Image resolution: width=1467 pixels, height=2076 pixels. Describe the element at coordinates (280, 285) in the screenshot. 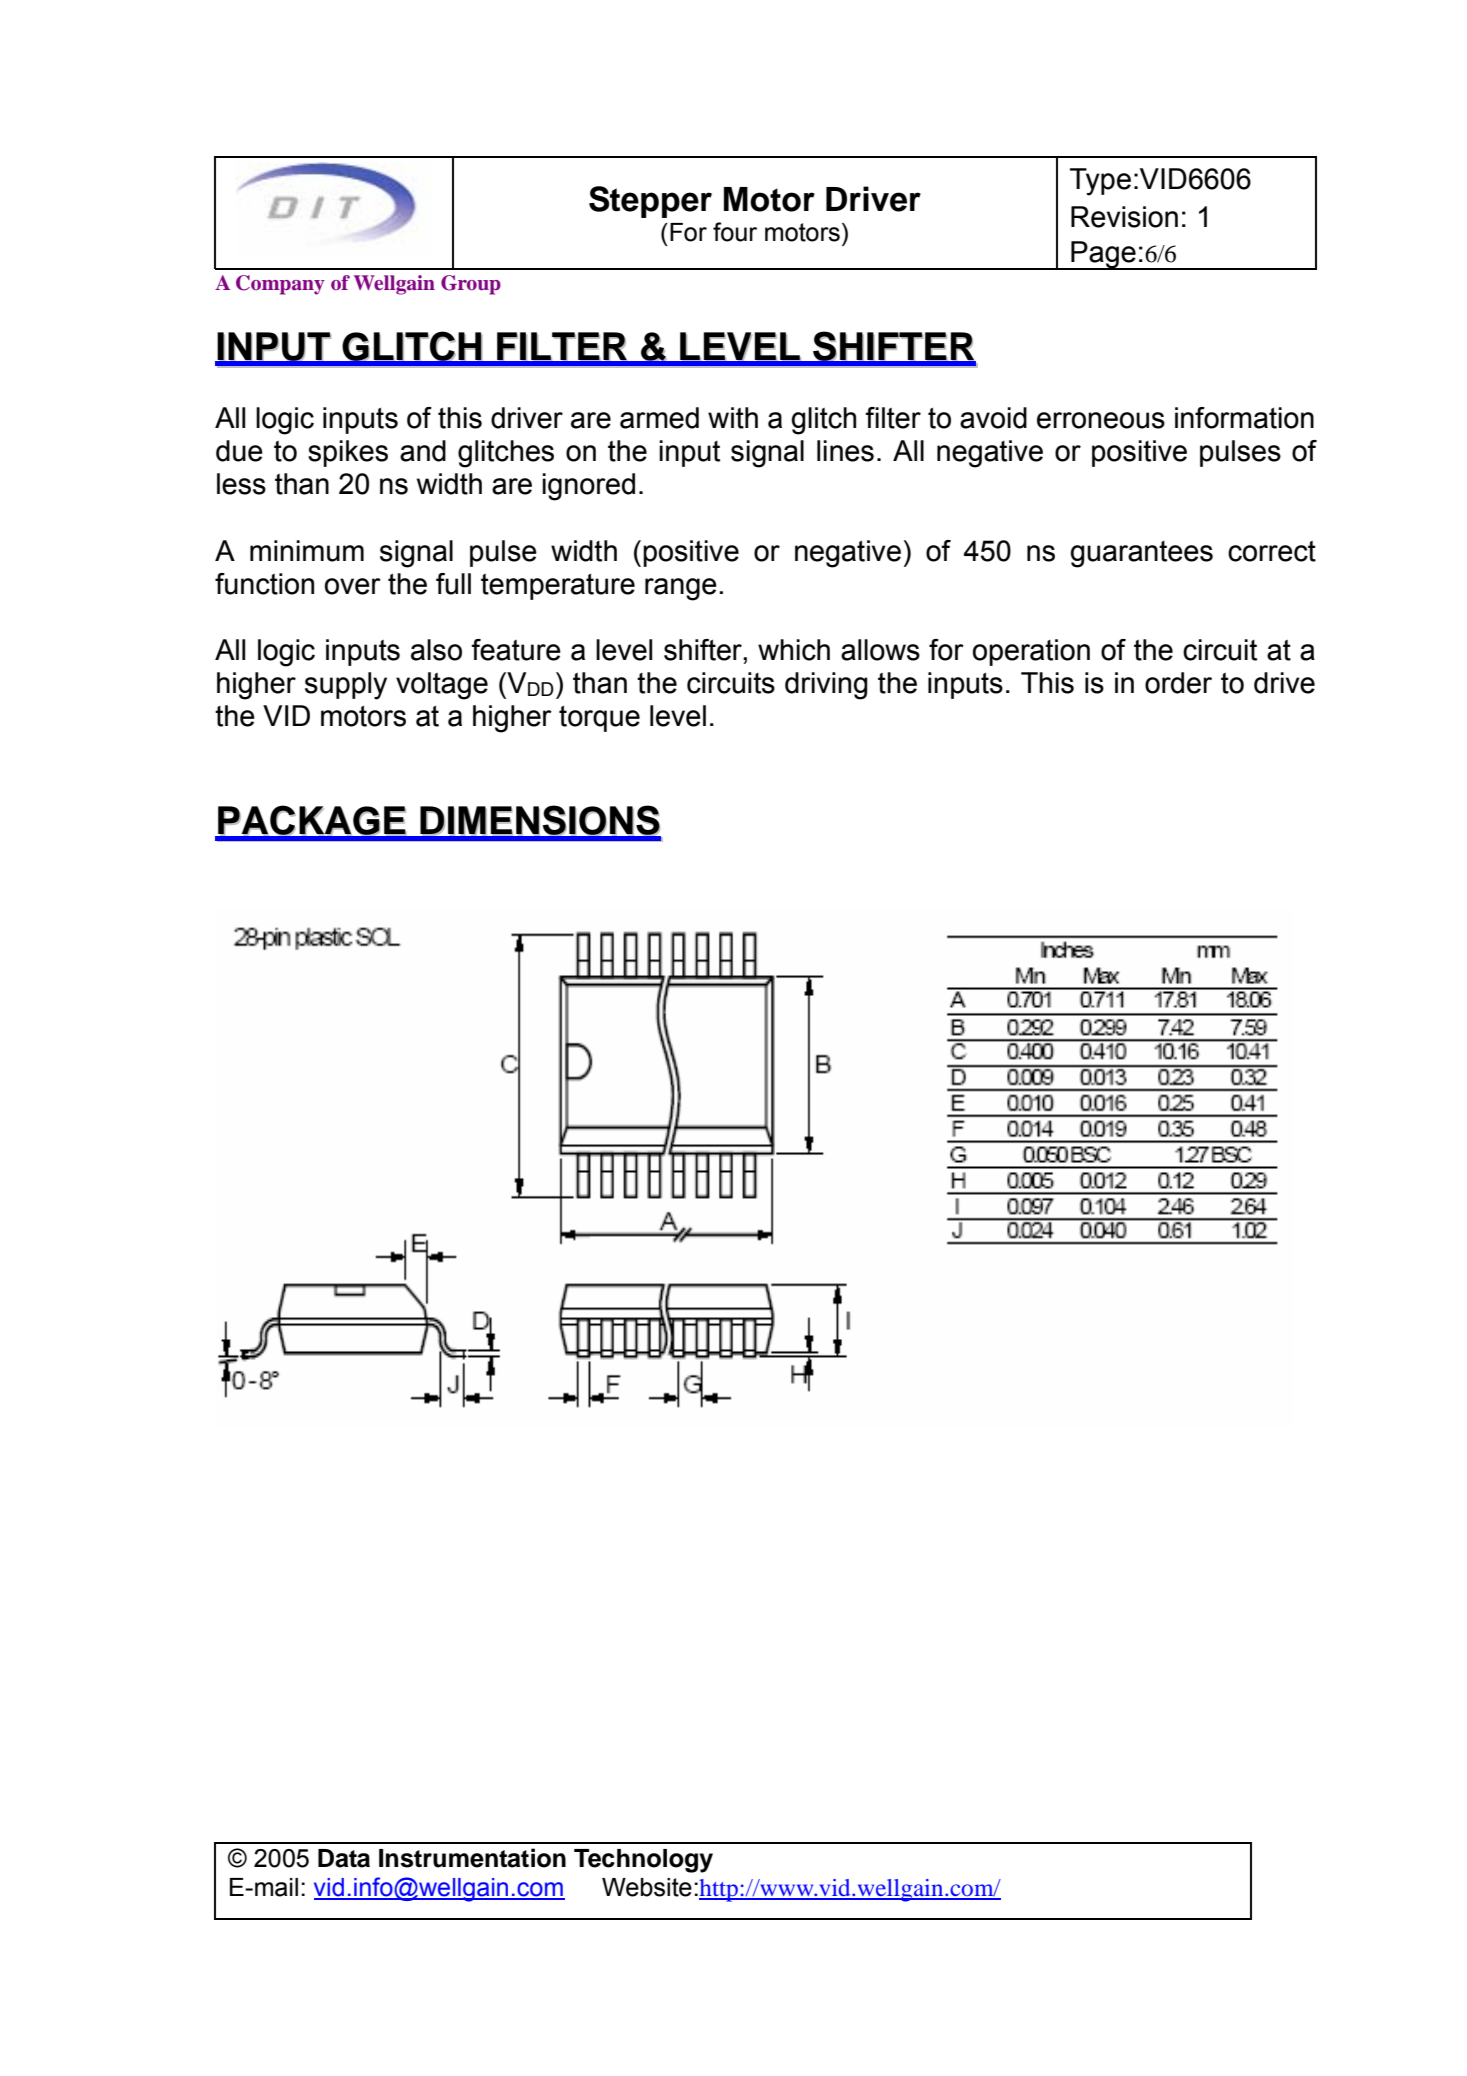

I see `Company` at that location.
